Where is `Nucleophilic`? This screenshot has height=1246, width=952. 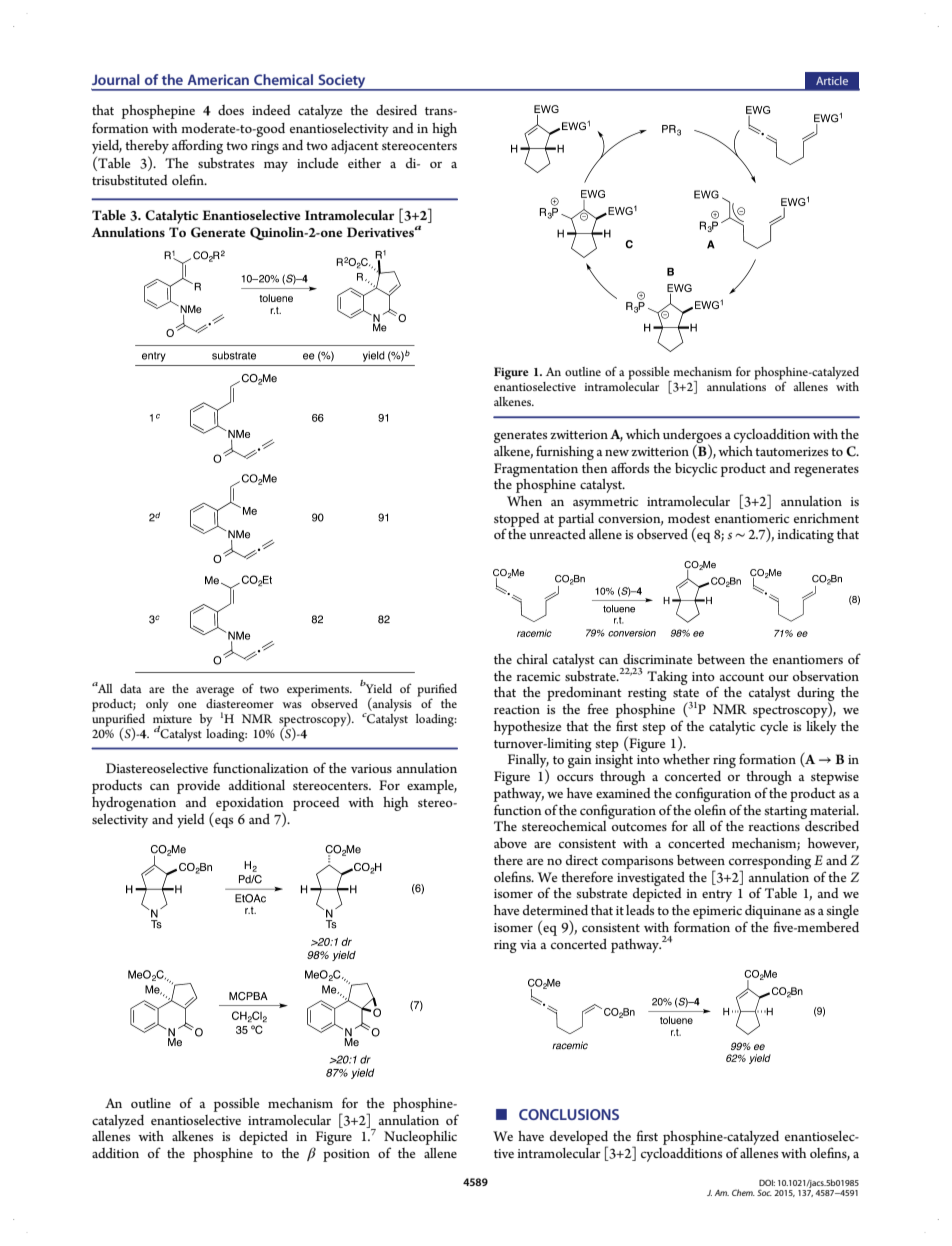 Nucleophilic is located at coordinates (420, 1139).
